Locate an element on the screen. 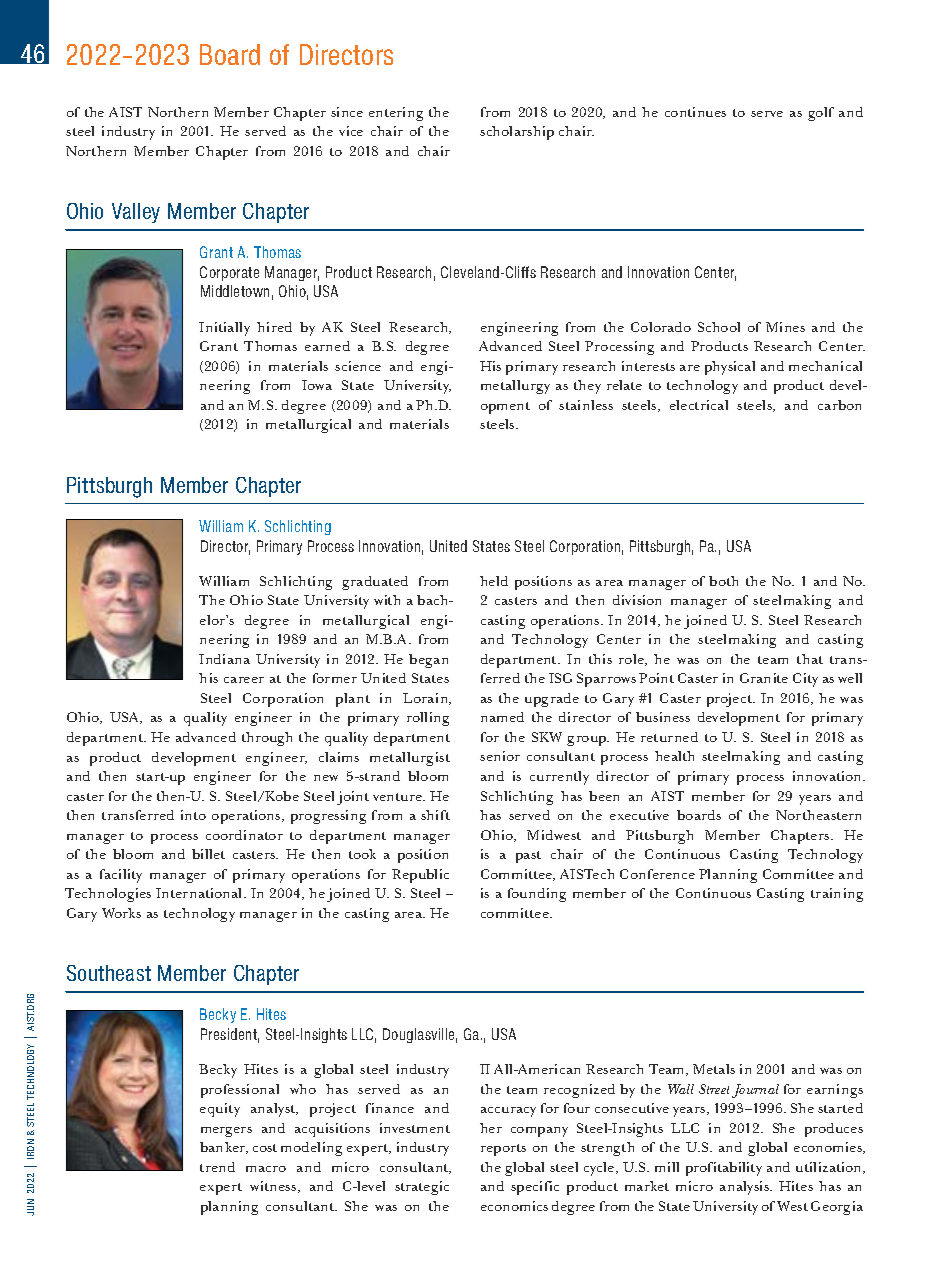 This screenshot has width=952, height=1275. Valley is located at coordinates (136, 213).
